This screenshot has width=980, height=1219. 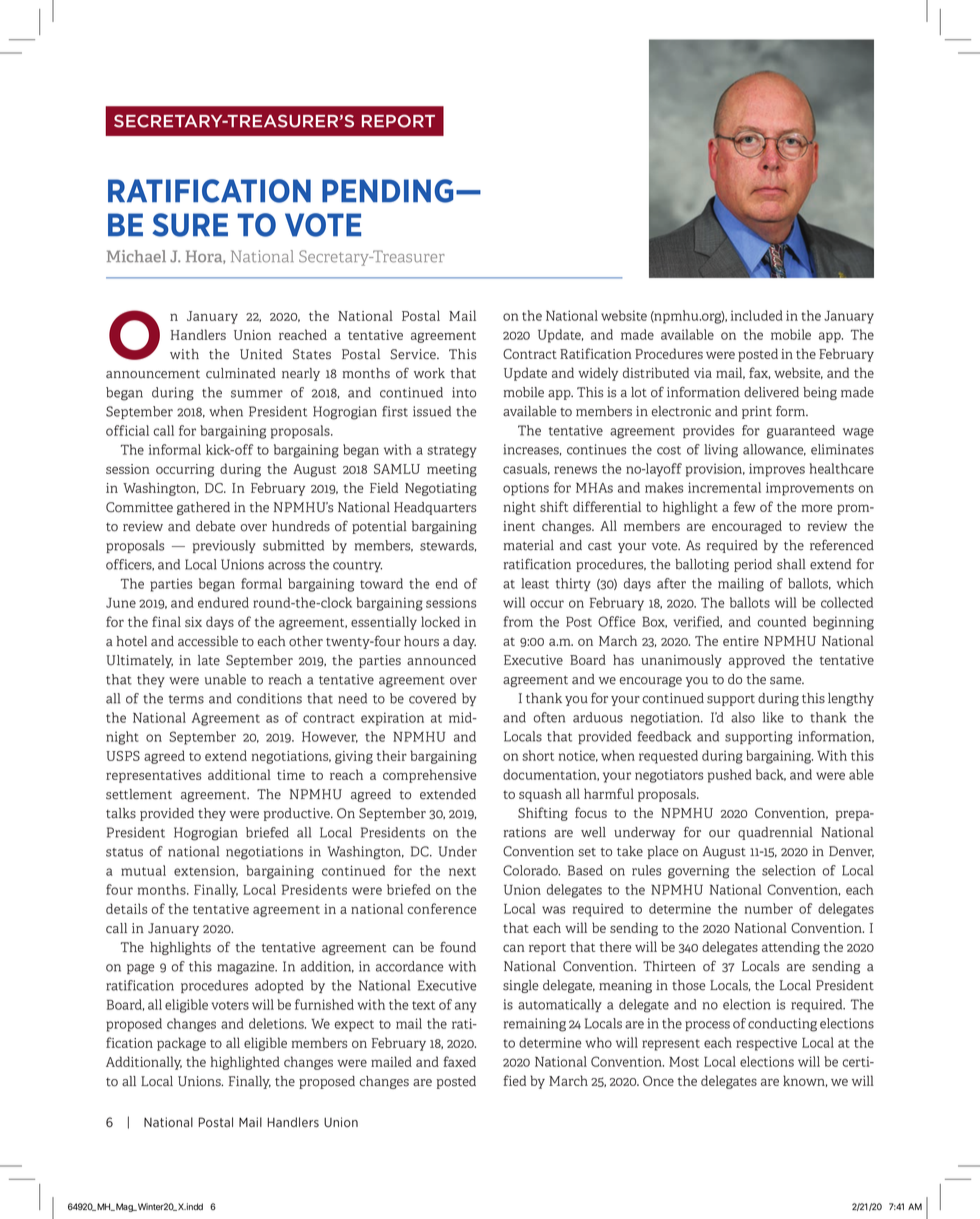 I want to click on included, so click(x=757, y=315).
